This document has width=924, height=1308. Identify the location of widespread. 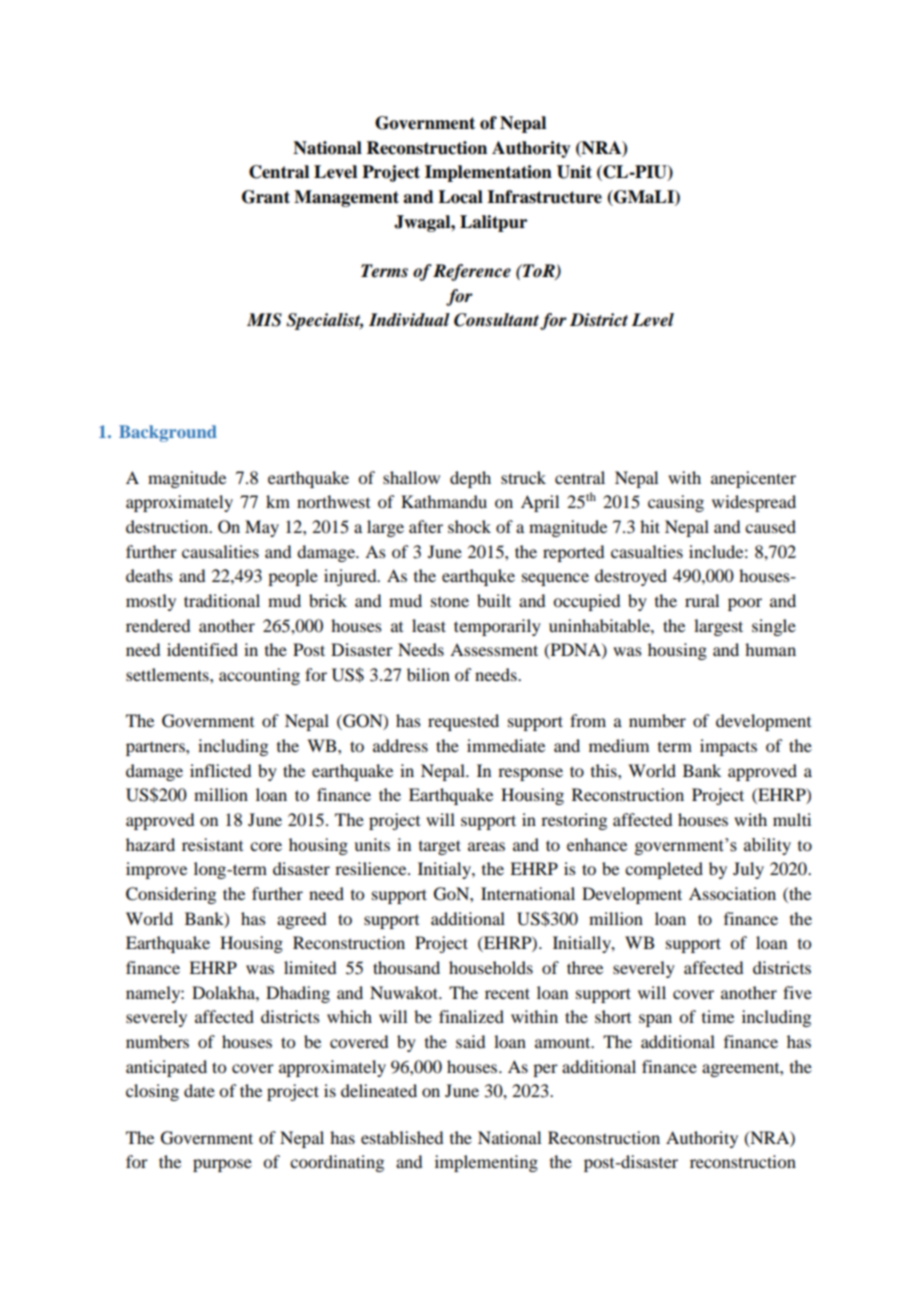
(754, 503).
